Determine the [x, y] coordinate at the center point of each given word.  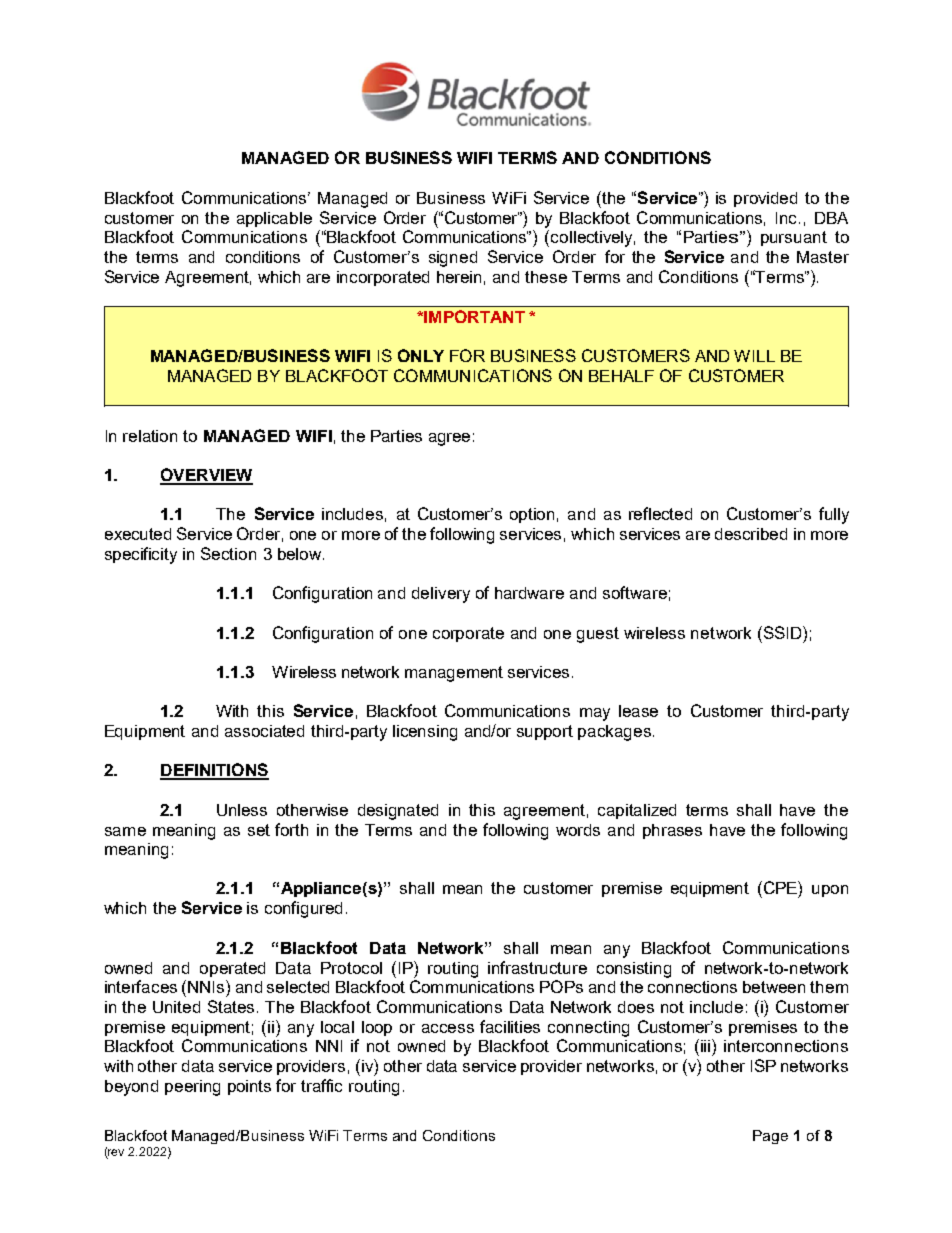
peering [192, 1088]
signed [453, 259]
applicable [274, 219]
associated [264, 731]
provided [765, 199]
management [454, 674]
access [448, 1028]
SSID [782, 632]
